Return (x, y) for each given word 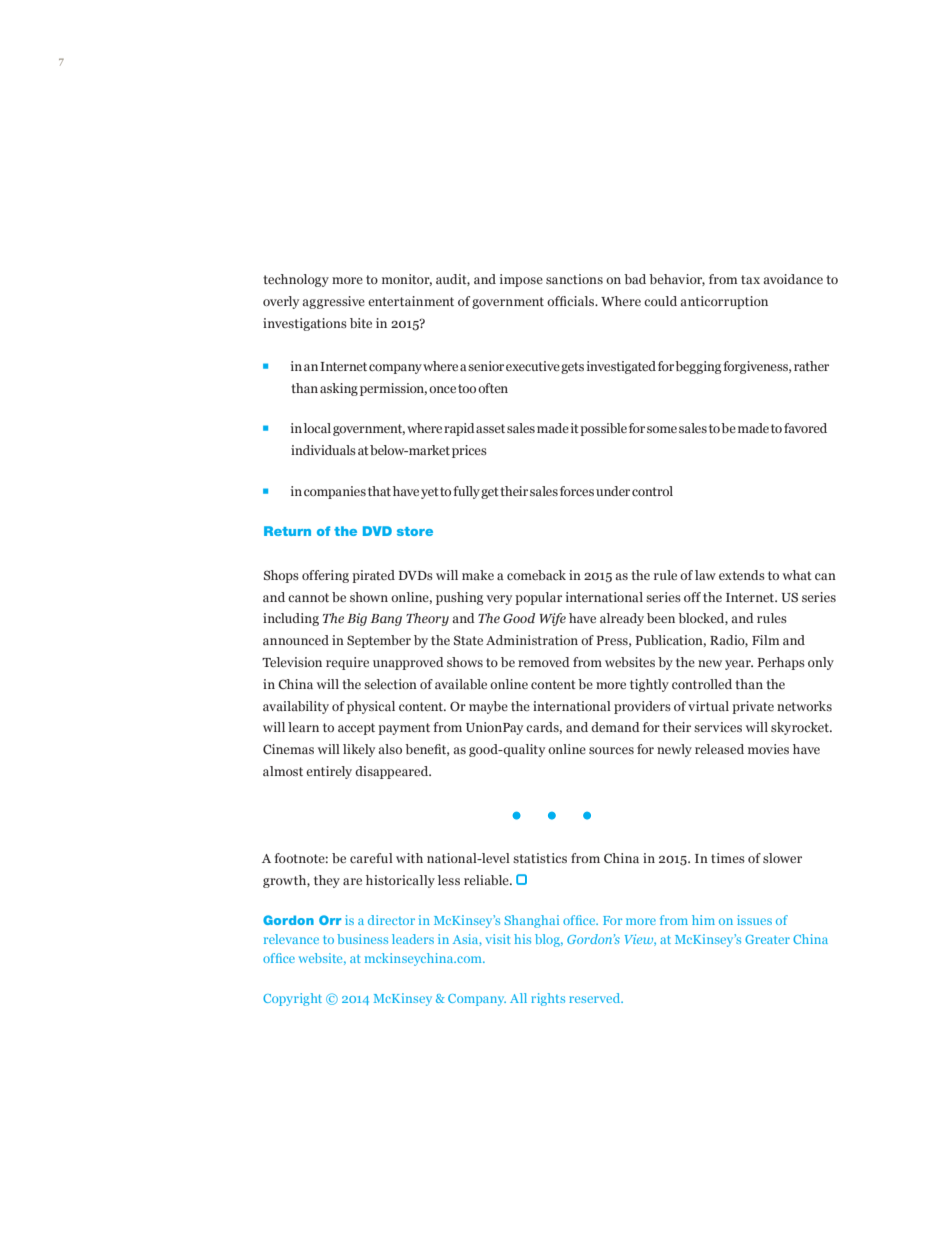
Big (357, 619)
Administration (532, 640)
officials (572, 301)
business (362, 939)
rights (548, 999)
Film (765, 640)
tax (750, 279)
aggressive (333, 302)
